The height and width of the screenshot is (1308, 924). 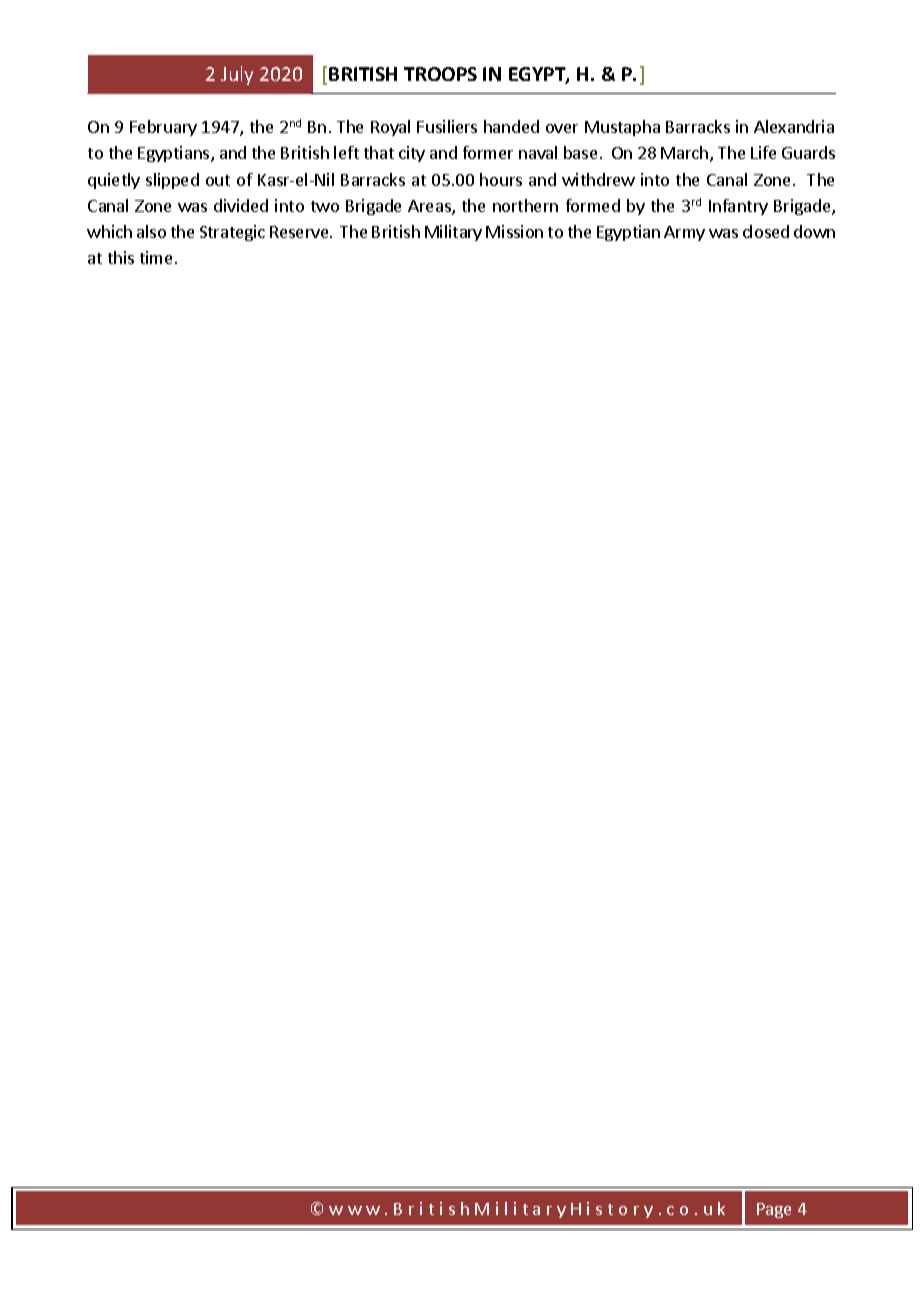 I want to click on Army, so click(x=684, y=233).
